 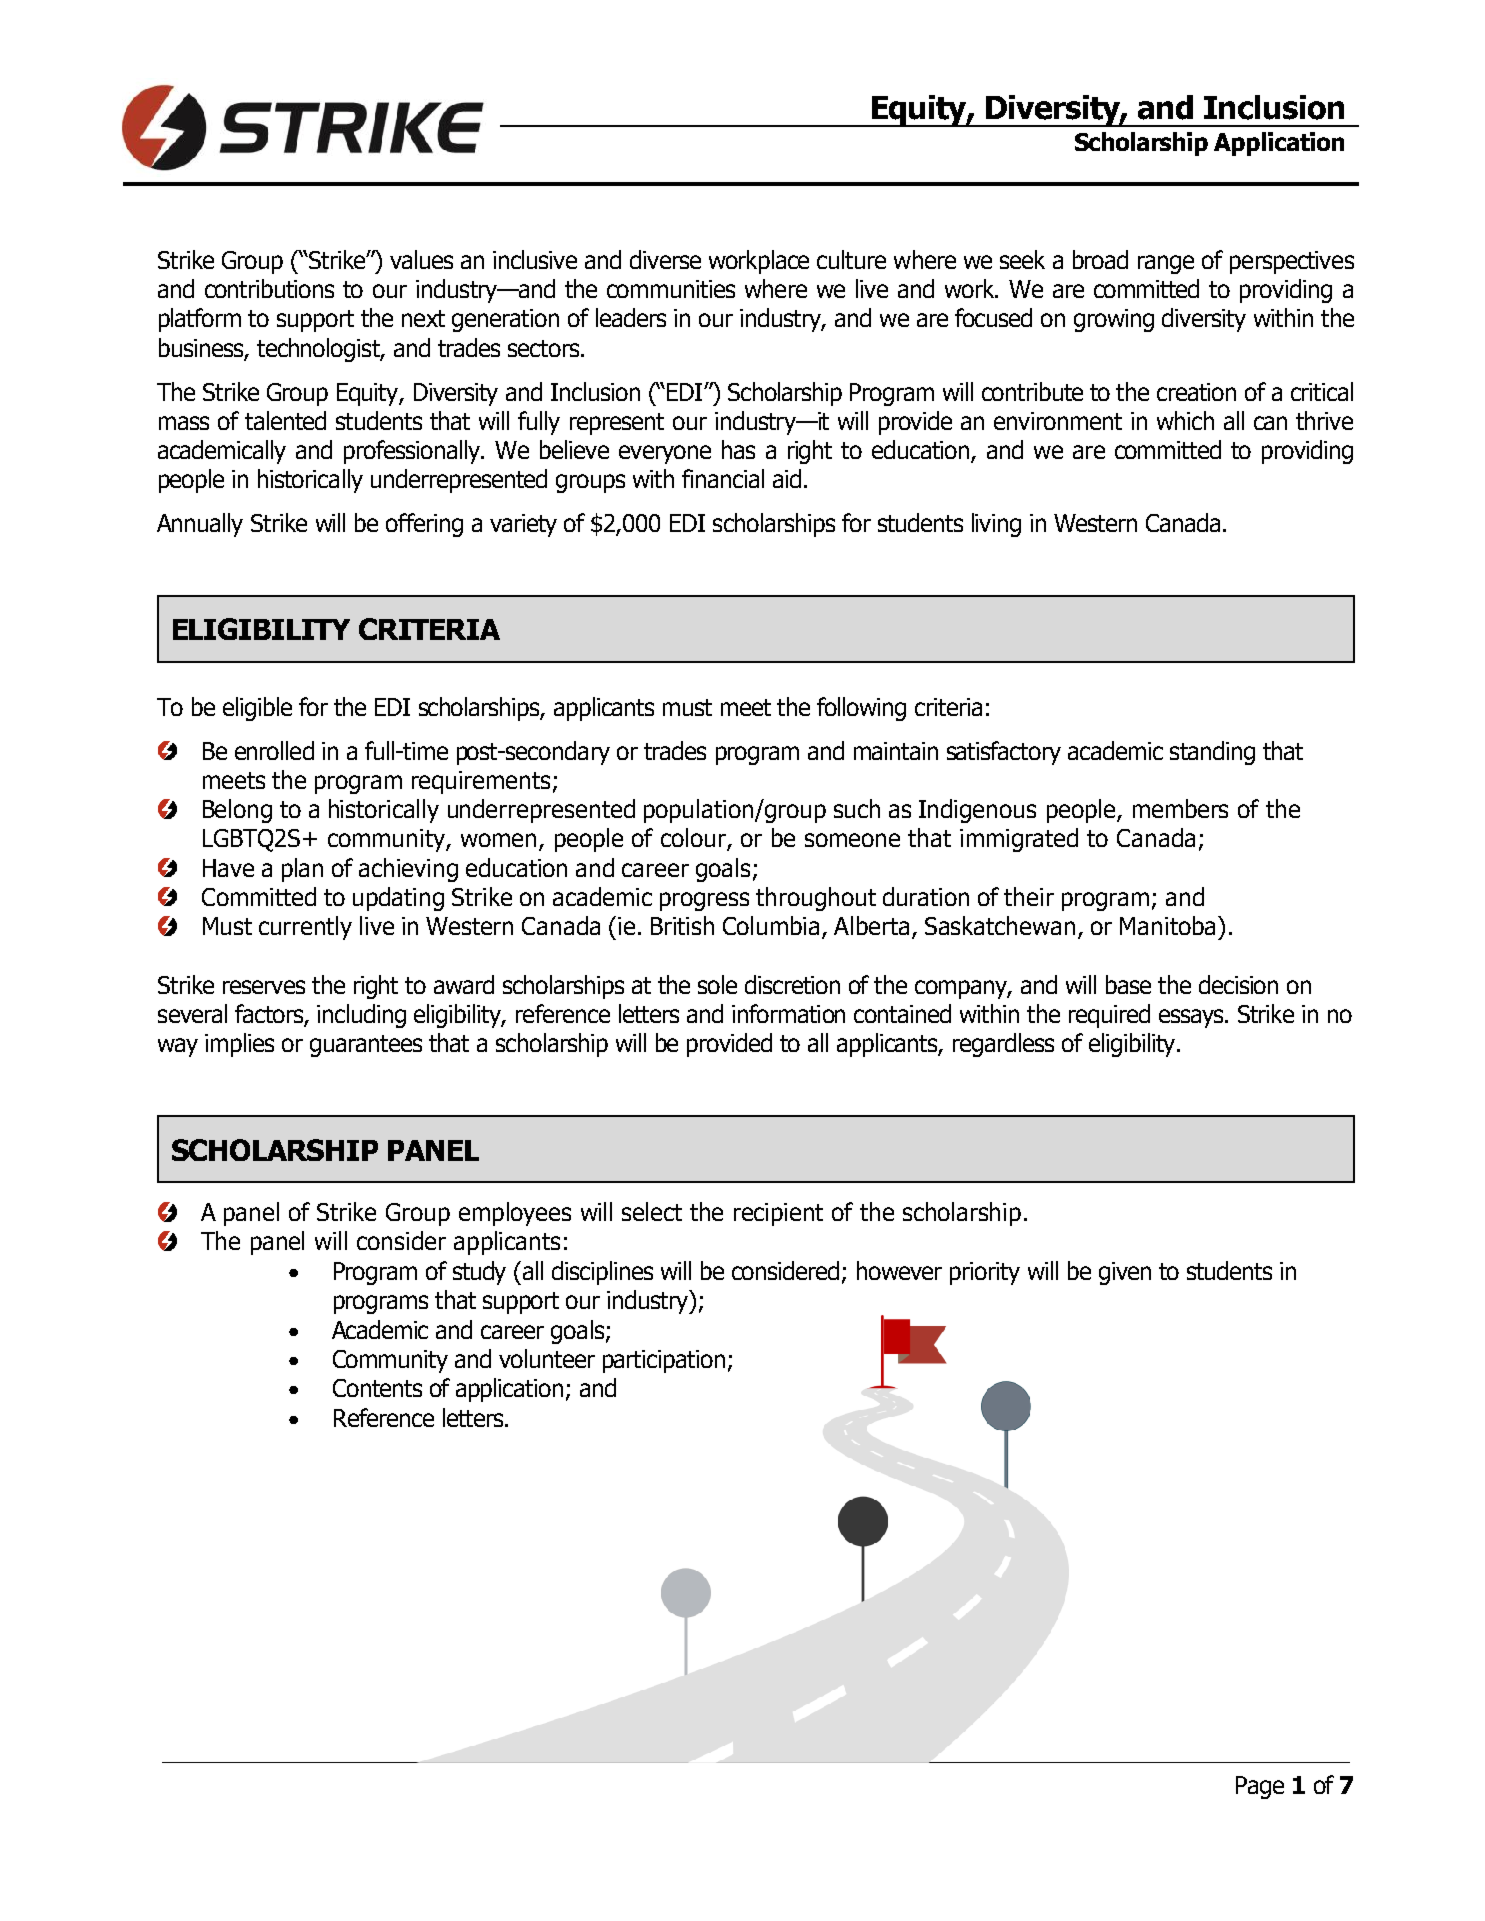 What do you see at coordinates (1260, 1787) in the screenshot?
I see `Page` at bounding box center [1260, 1787].
